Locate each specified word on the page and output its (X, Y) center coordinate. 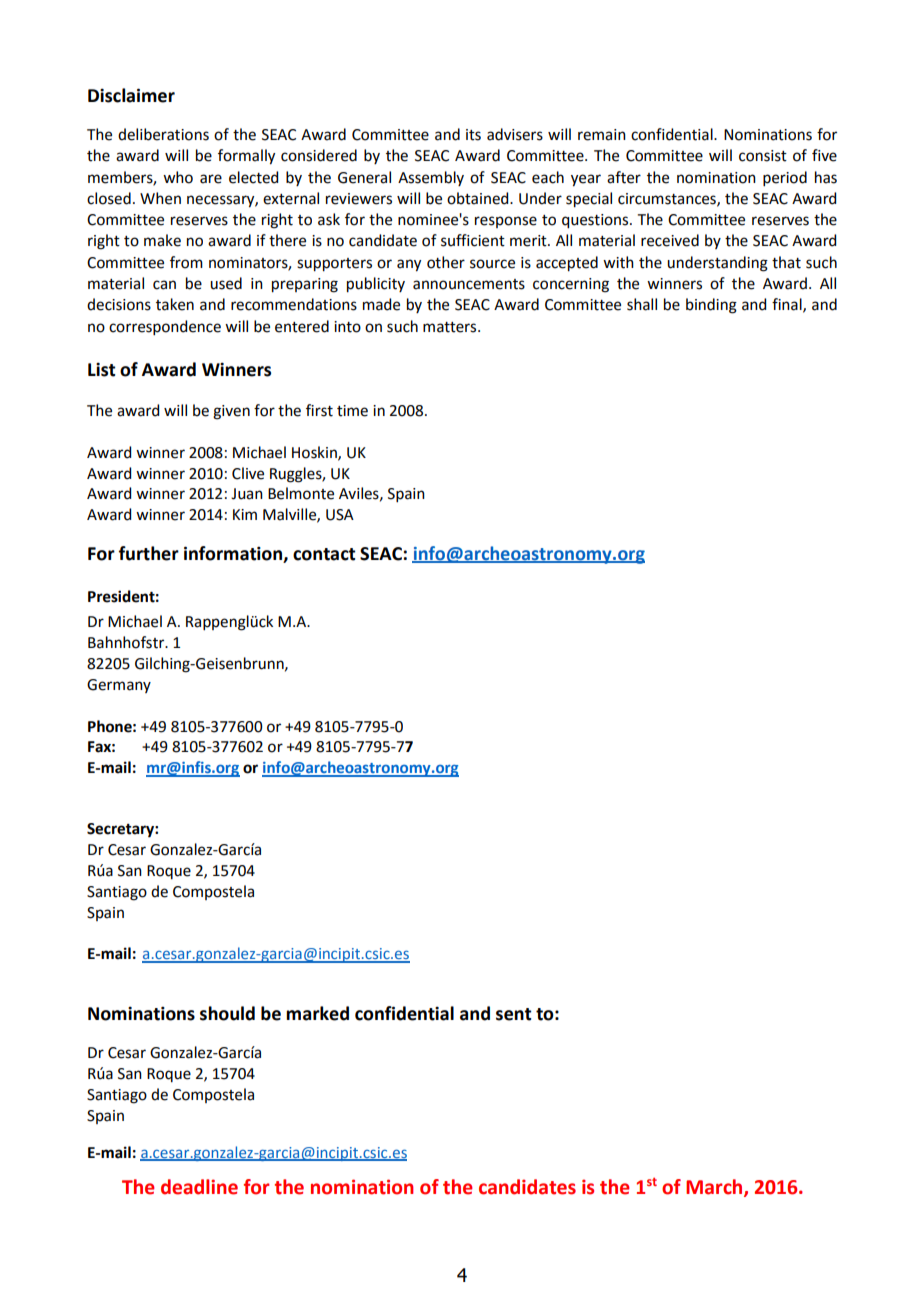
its (473, 135)
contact (324, 554)
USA (340, 515)
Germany (119, 686)
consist (763, 156)
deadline (199, 1187)
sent (513, 1014)
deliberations (163, 134)
